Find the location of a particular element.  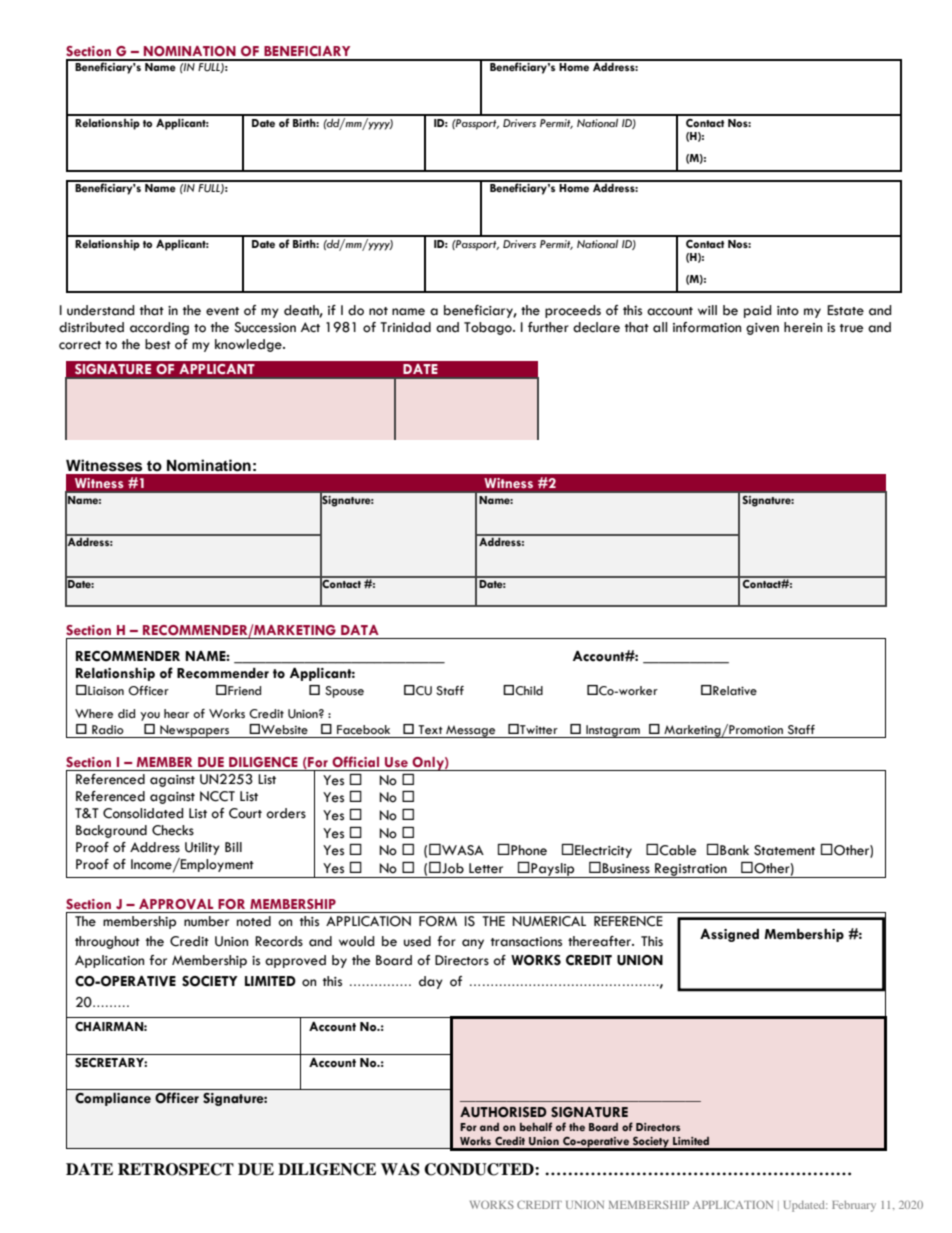

Tobago is located at coordinates (489, 328).
